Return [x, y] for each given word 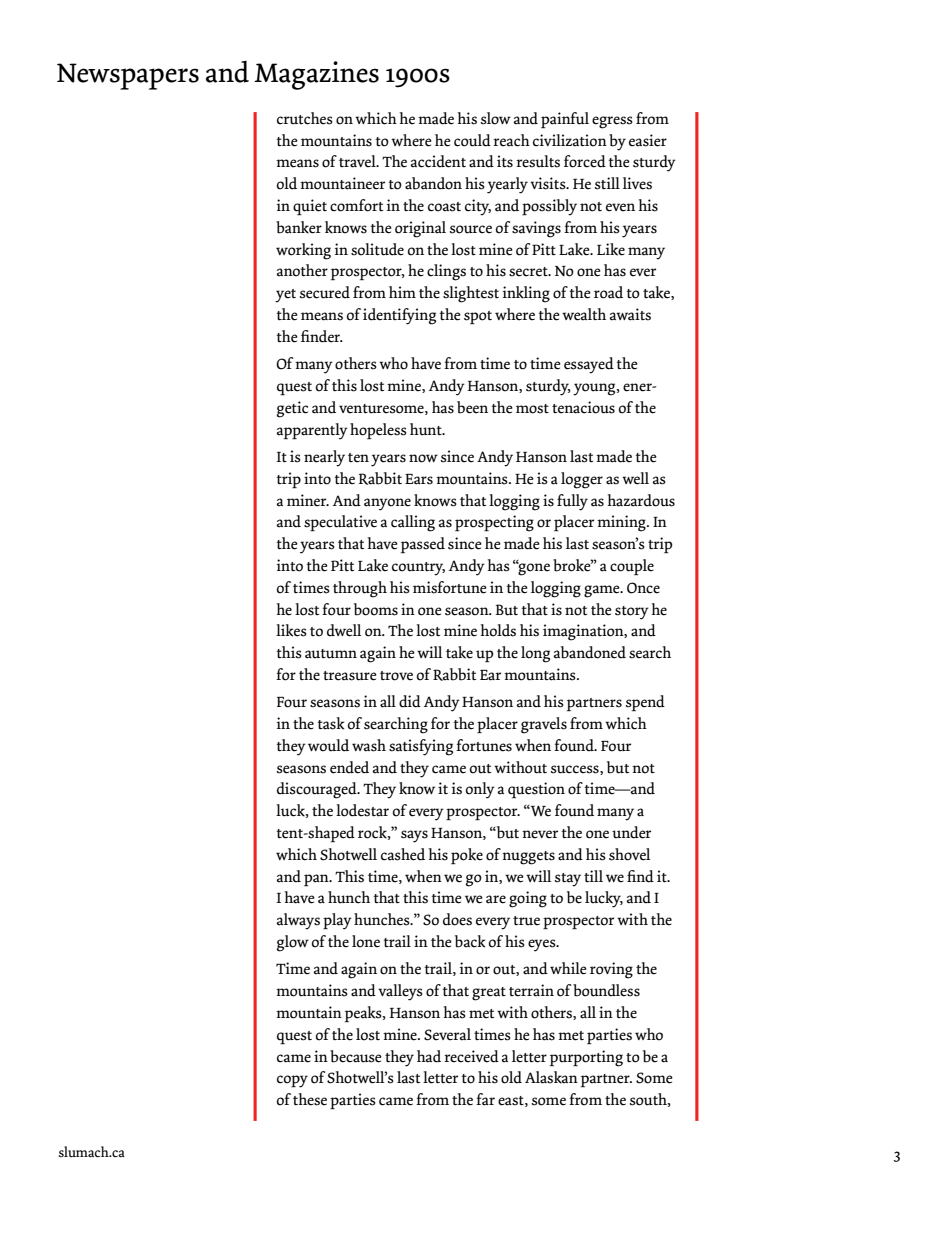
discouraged [318, 790]
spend [645, 703]
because [356, 1056]
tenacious [583, 407]
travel [358, 161]
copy [292, 1081]
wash [369, 745]
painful [565, 120]
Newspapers [128, 76]
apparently [312, 431]
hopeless [378, 431]
